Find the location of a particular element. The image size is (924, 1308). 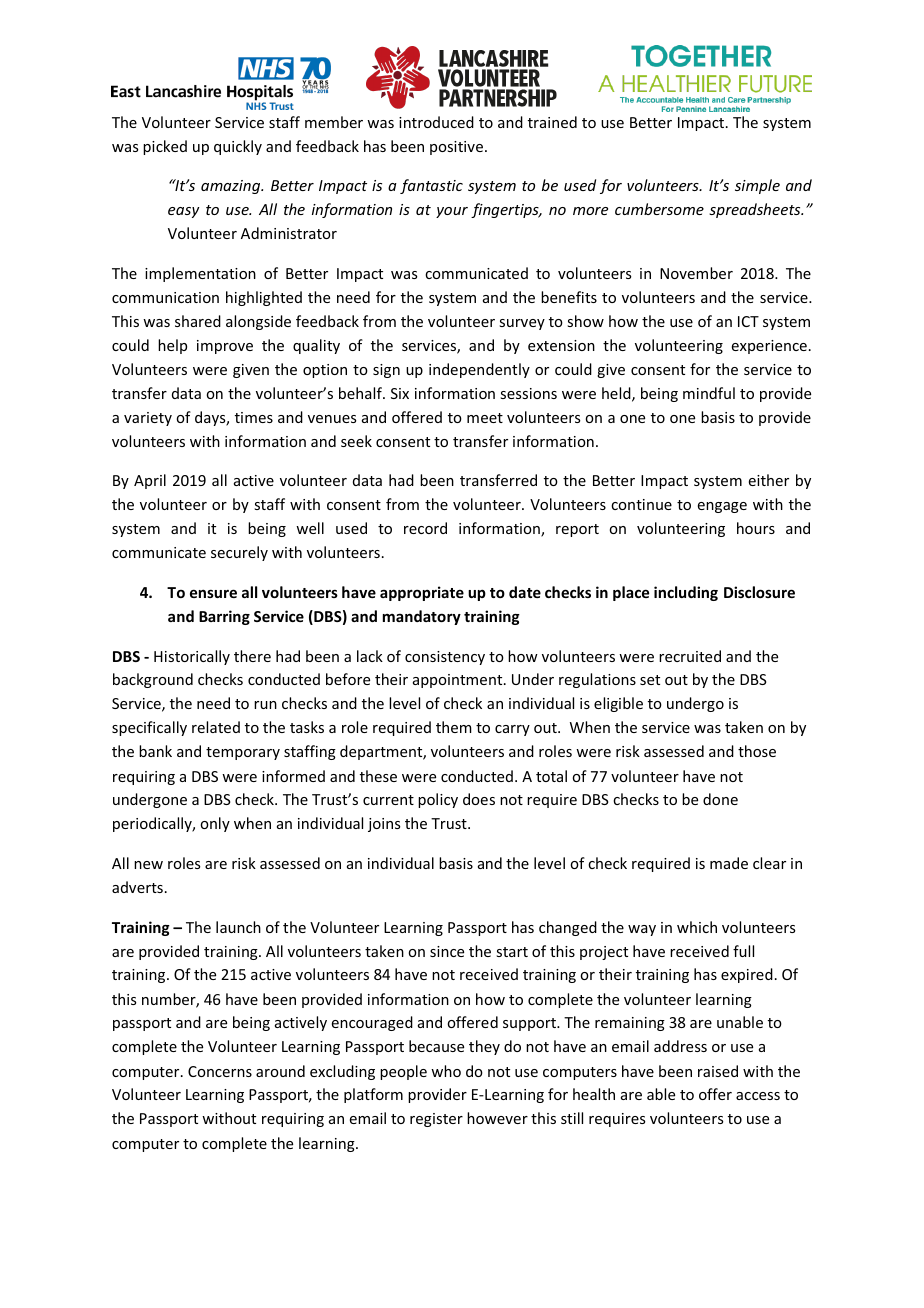

which is located at coordinates (697, 927).
